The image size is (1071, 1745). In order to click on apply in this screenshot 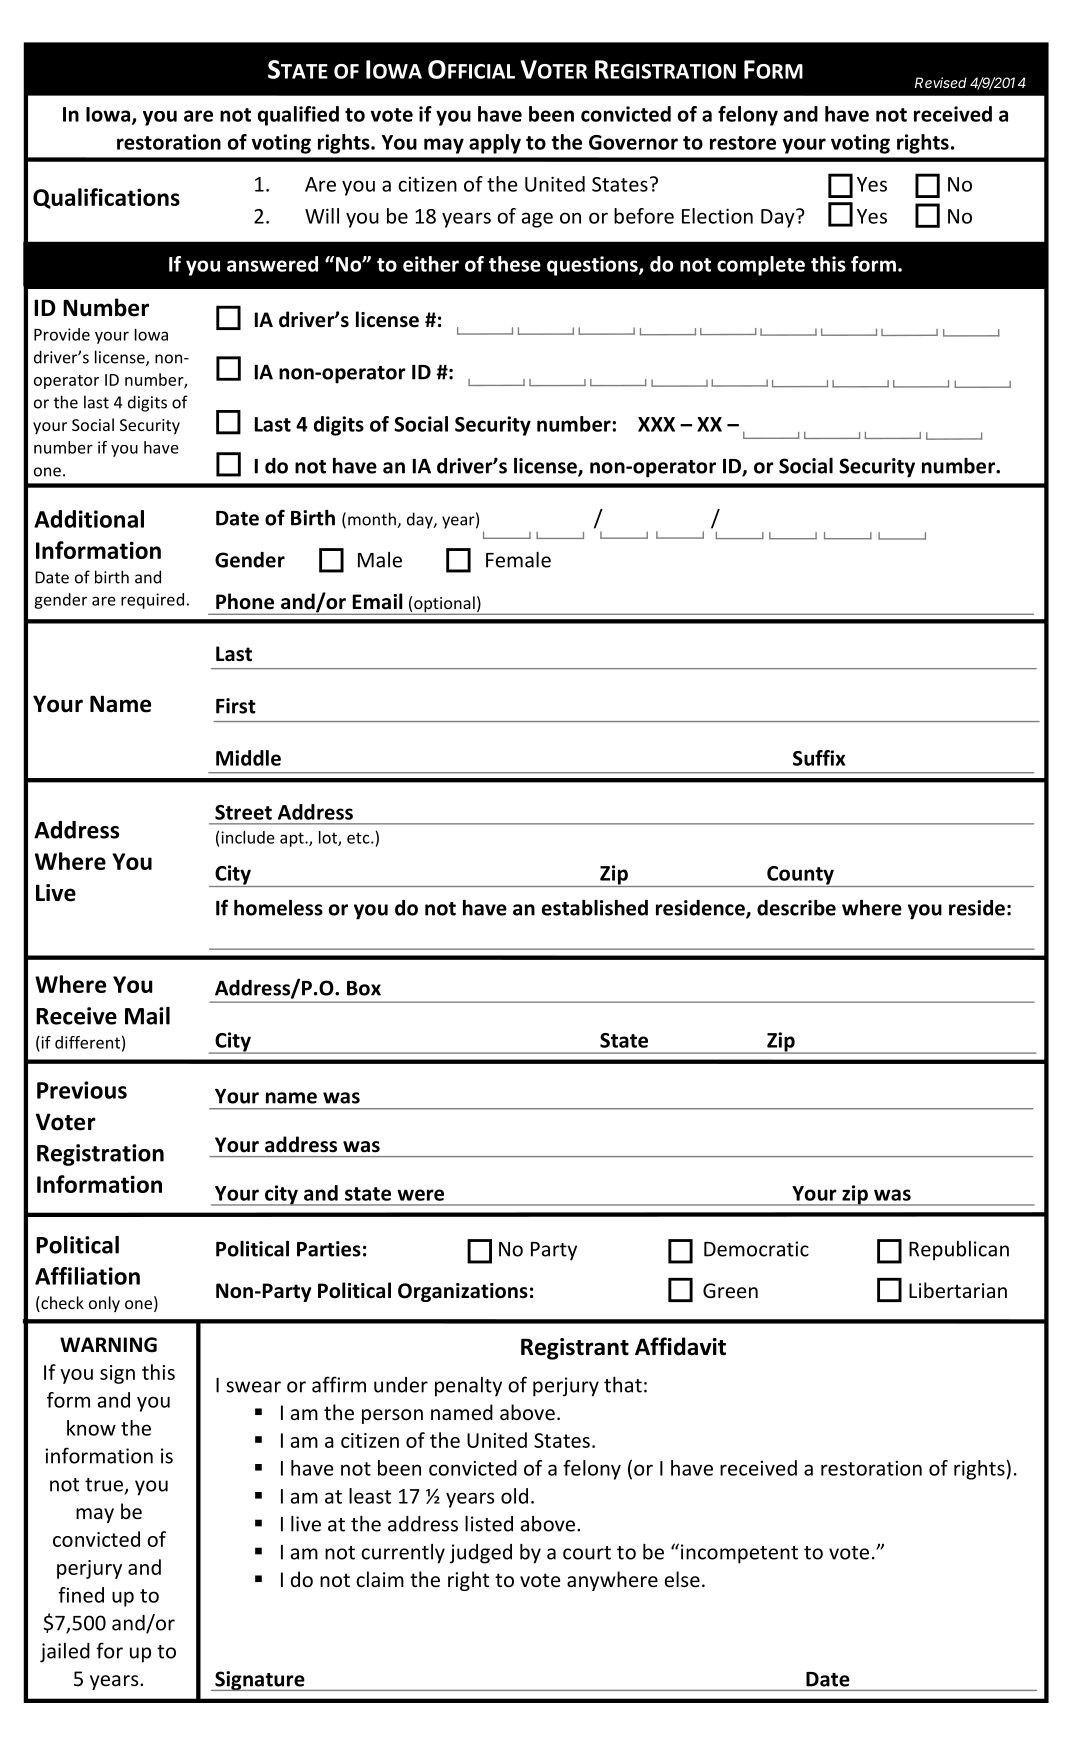, I will do `click(495, 144)`.
